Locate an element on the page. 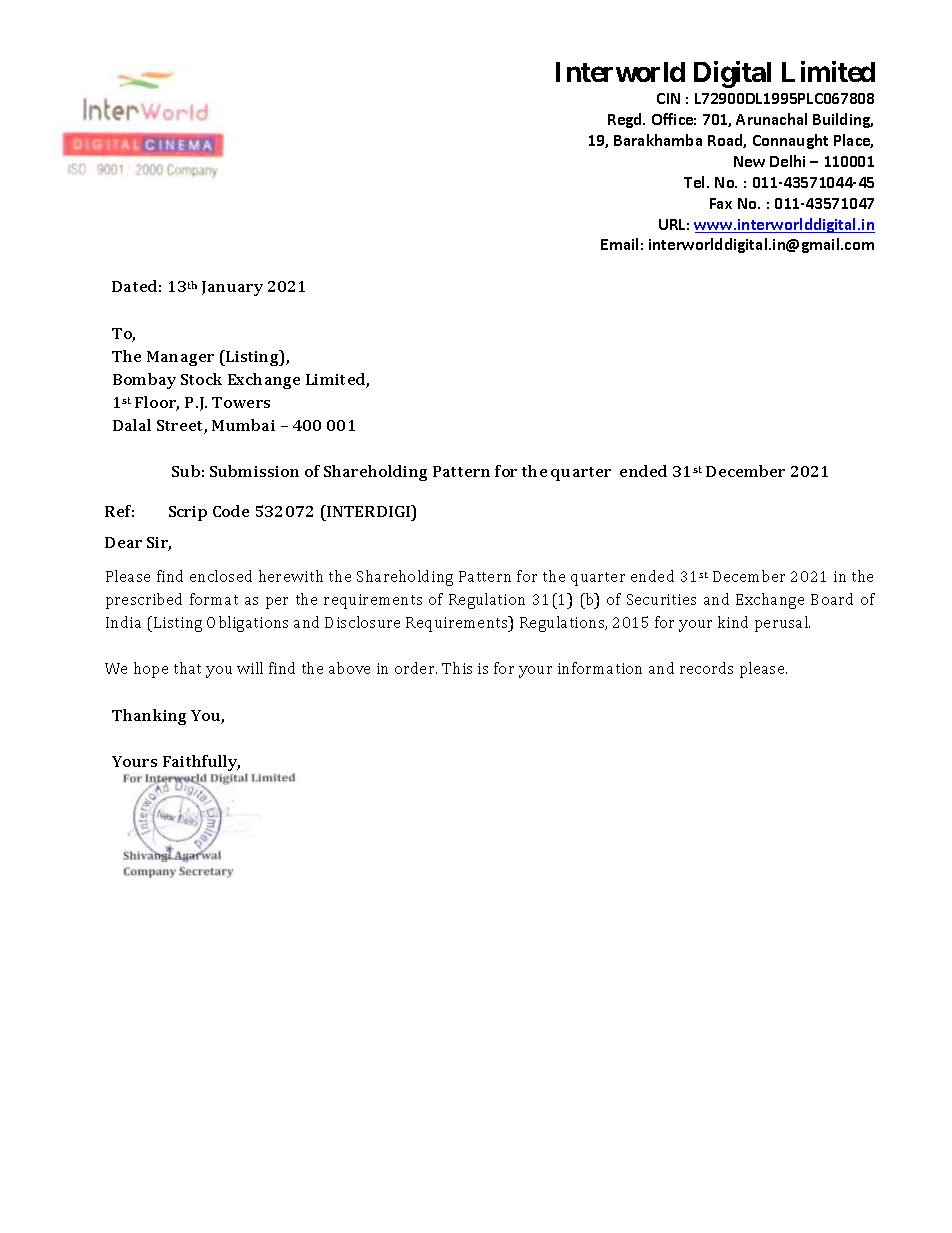 The image size is (952, 1233). Manager is located at coordinates (180, 358).
